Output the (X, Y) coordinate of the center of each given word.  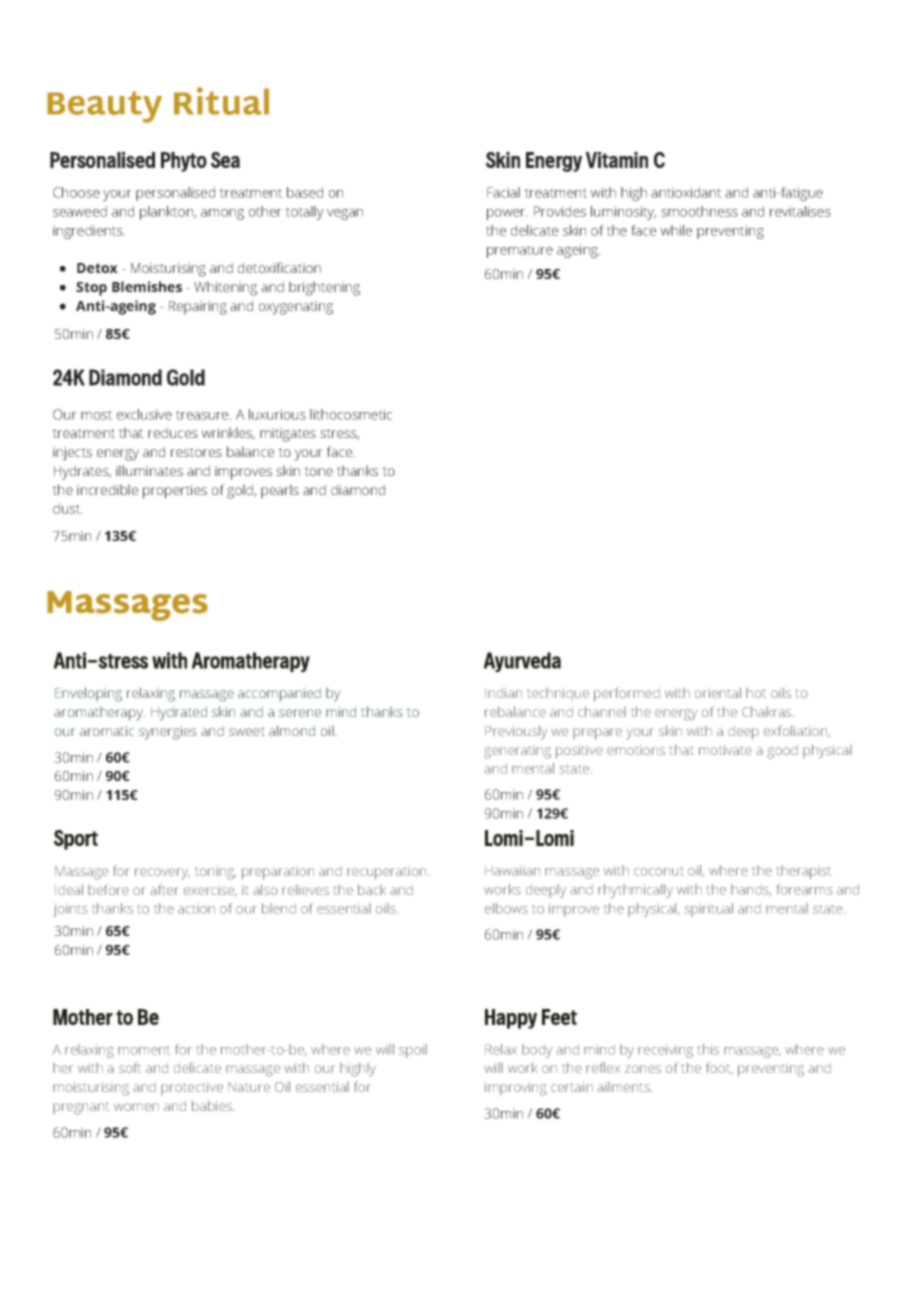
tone (318, 471)
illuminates (149, 470)
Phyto (184, 162)
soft (130, 1067)
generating (517, 752)
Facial (503, 192)
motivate (725, 750)
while (676, 230)
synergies (167, 733)
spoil (413, 1051)
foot (719, 1068)
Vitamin (617, 160)
